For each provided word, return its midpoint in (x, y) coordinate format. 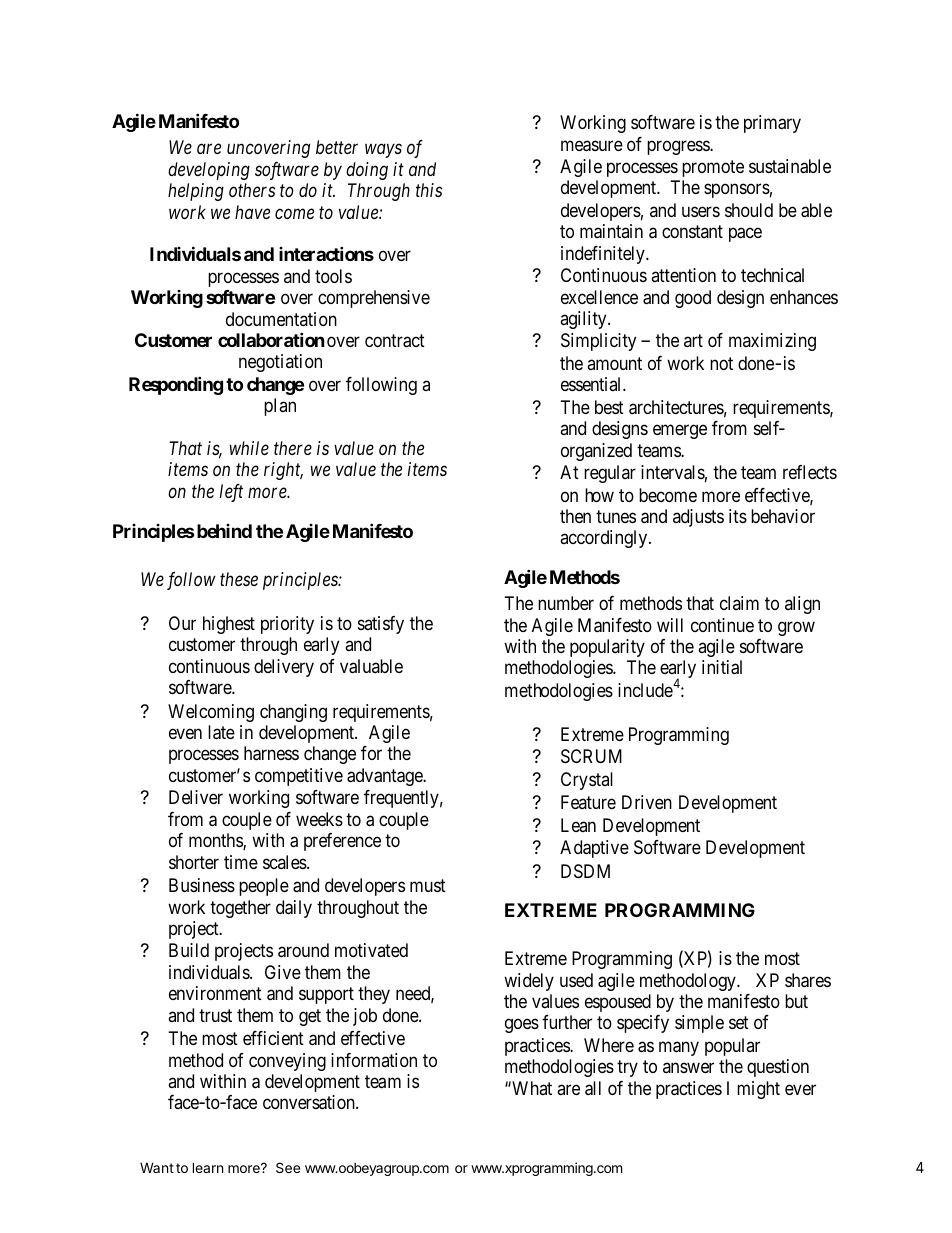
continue (722, 625)
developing (209, 171)
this (429, 190)
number (566, 603)
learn (208, 1167)
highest (229, 625)
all (593, 1088)
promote (713, 169)
